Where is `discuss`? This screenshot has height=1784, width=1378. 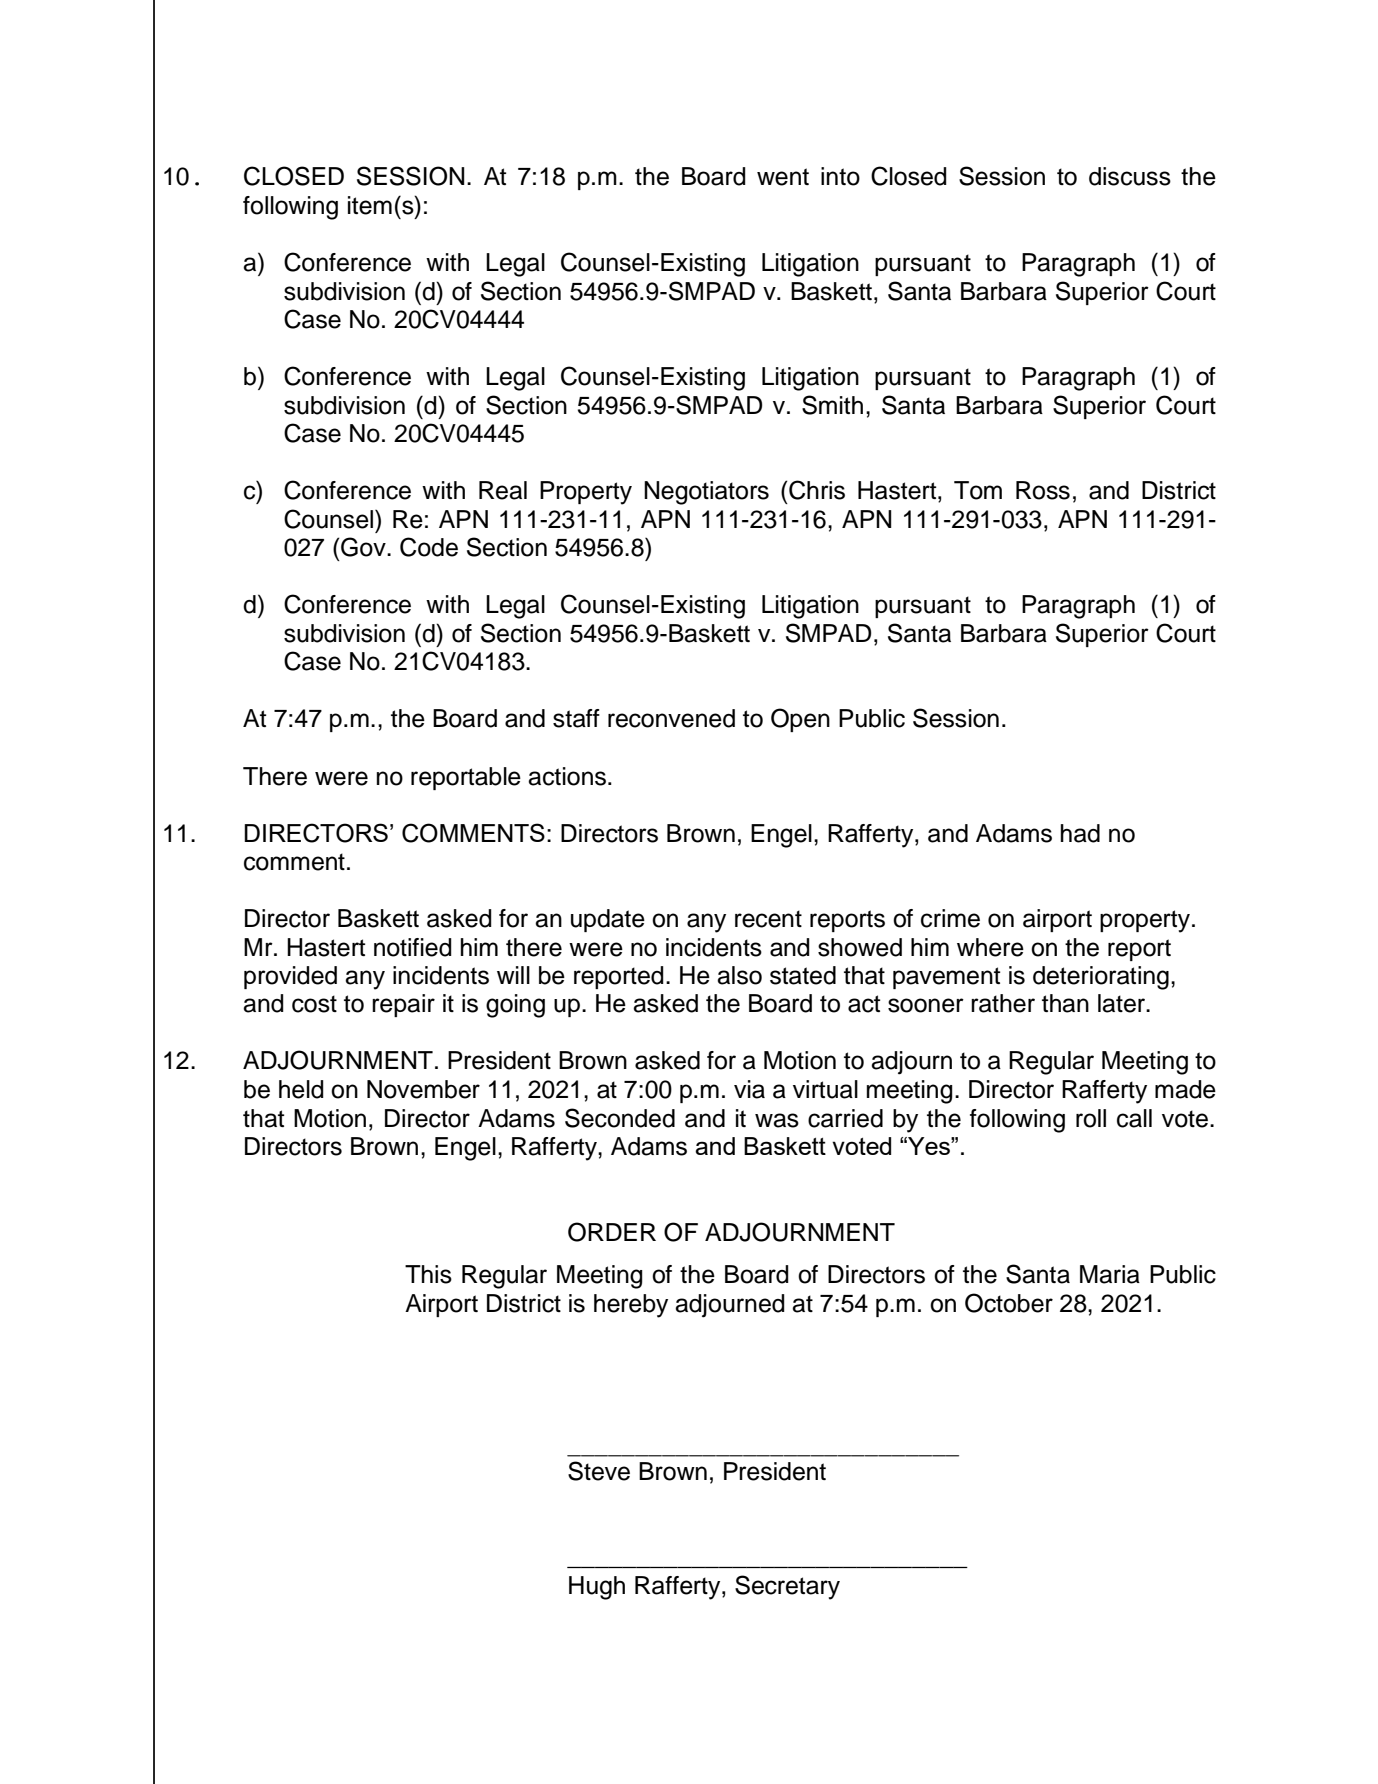
discuss is located at coordinates (1130, 176).
